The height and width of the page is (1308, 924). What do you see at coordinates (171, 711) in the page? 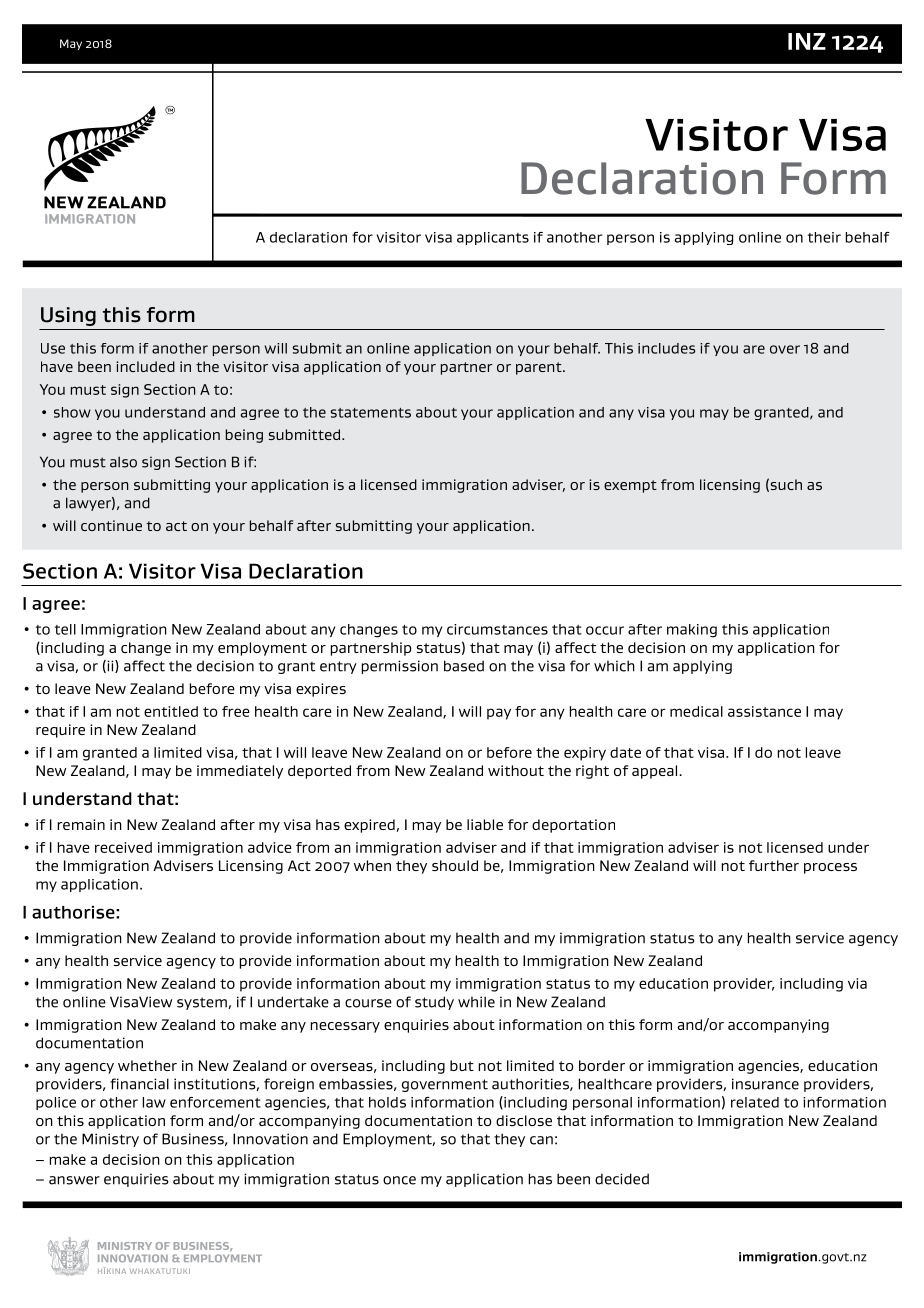
I see `entitled` at bounding box center [171, 711].
